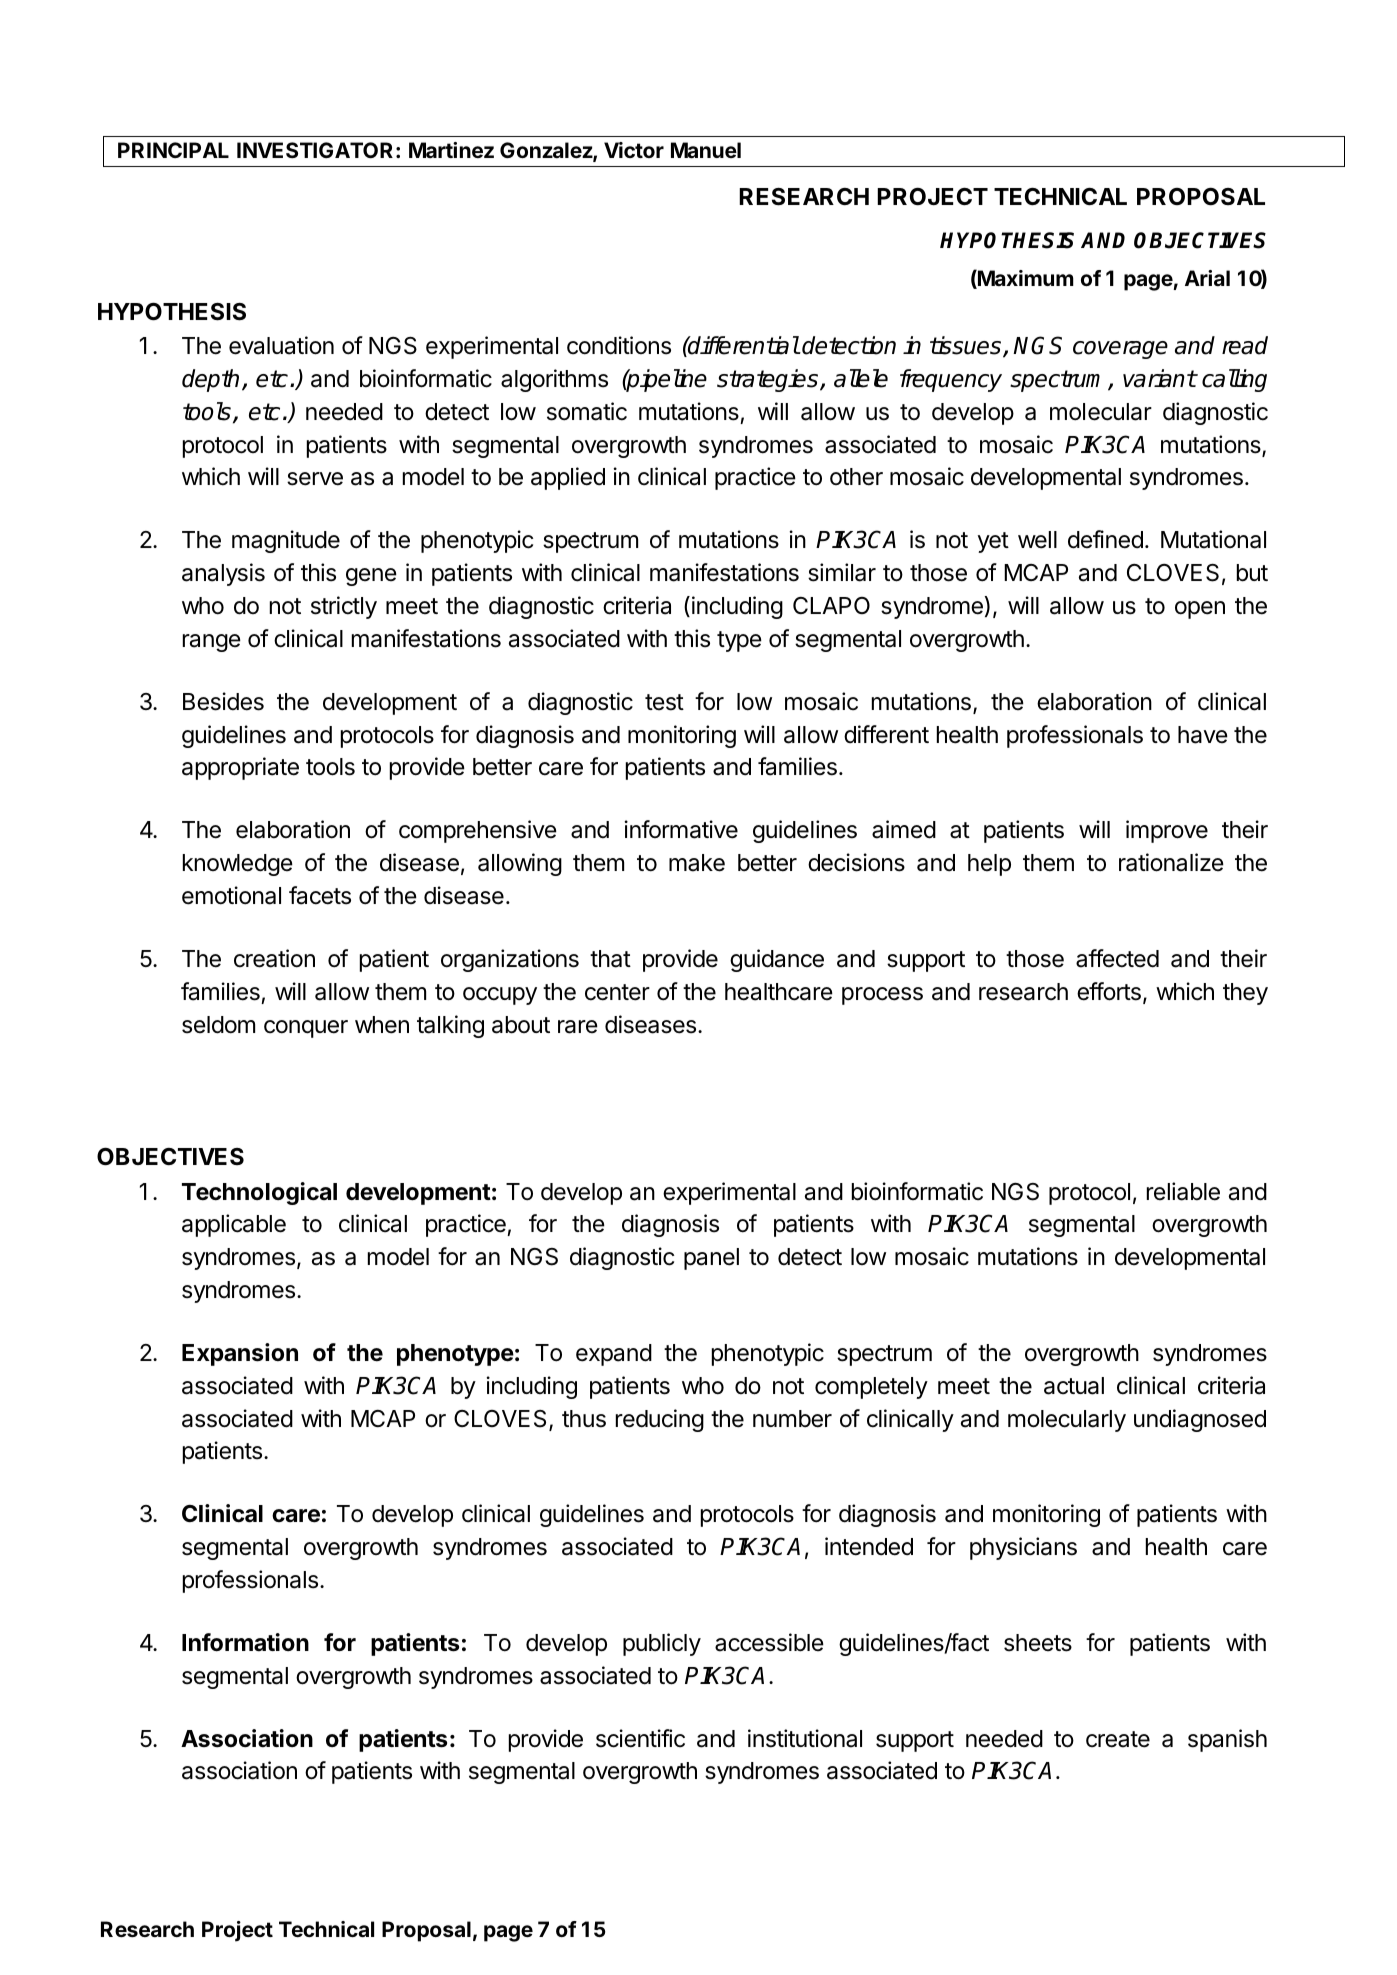 This page has width=1397, height=1975. Describe the element at coordinates (777, 960) in the page. I see `guidance` at that location.
